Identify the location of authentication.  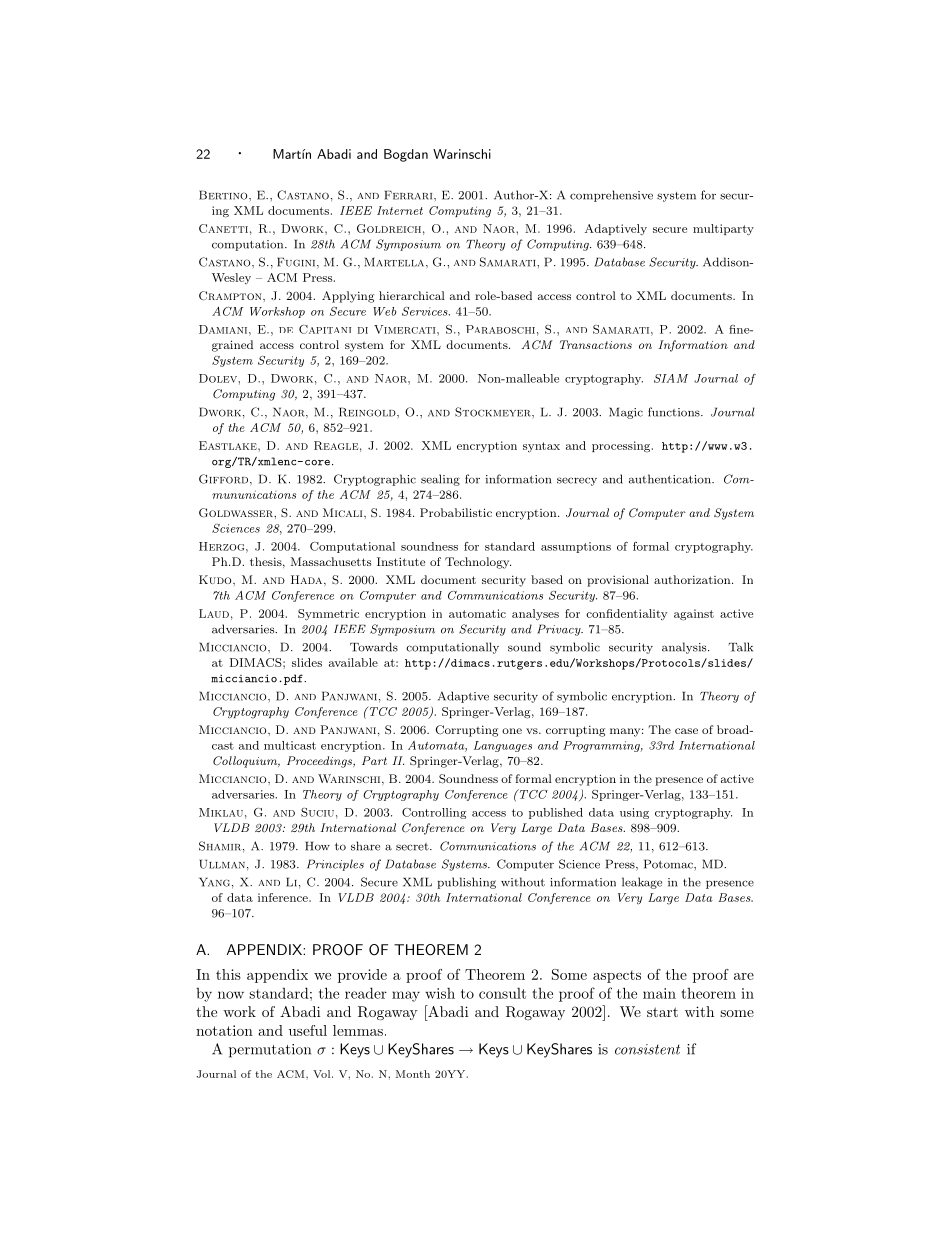
(671, 479).
